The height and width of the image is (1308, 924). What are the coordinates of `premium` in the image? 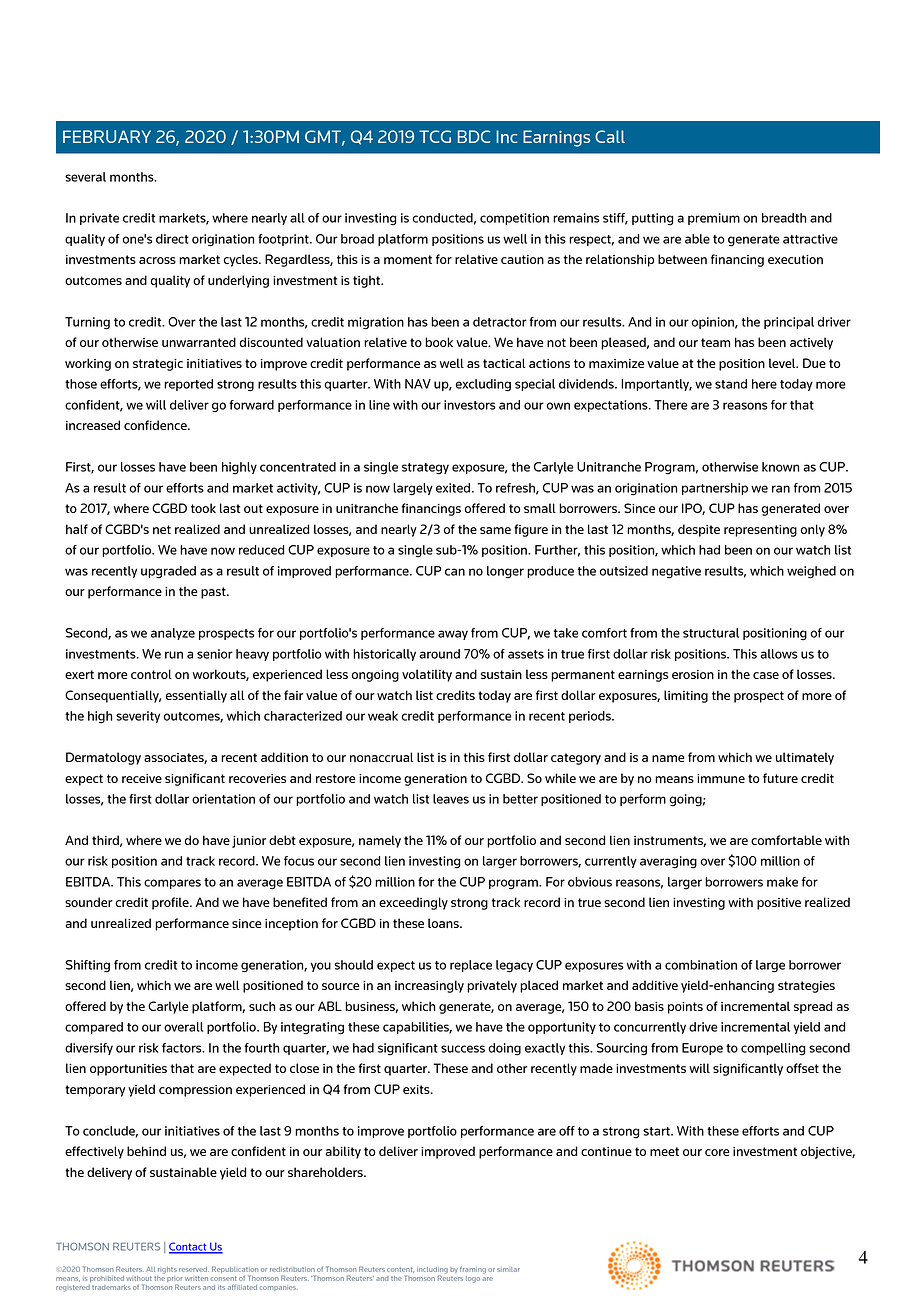 It's located at (714, 219).
